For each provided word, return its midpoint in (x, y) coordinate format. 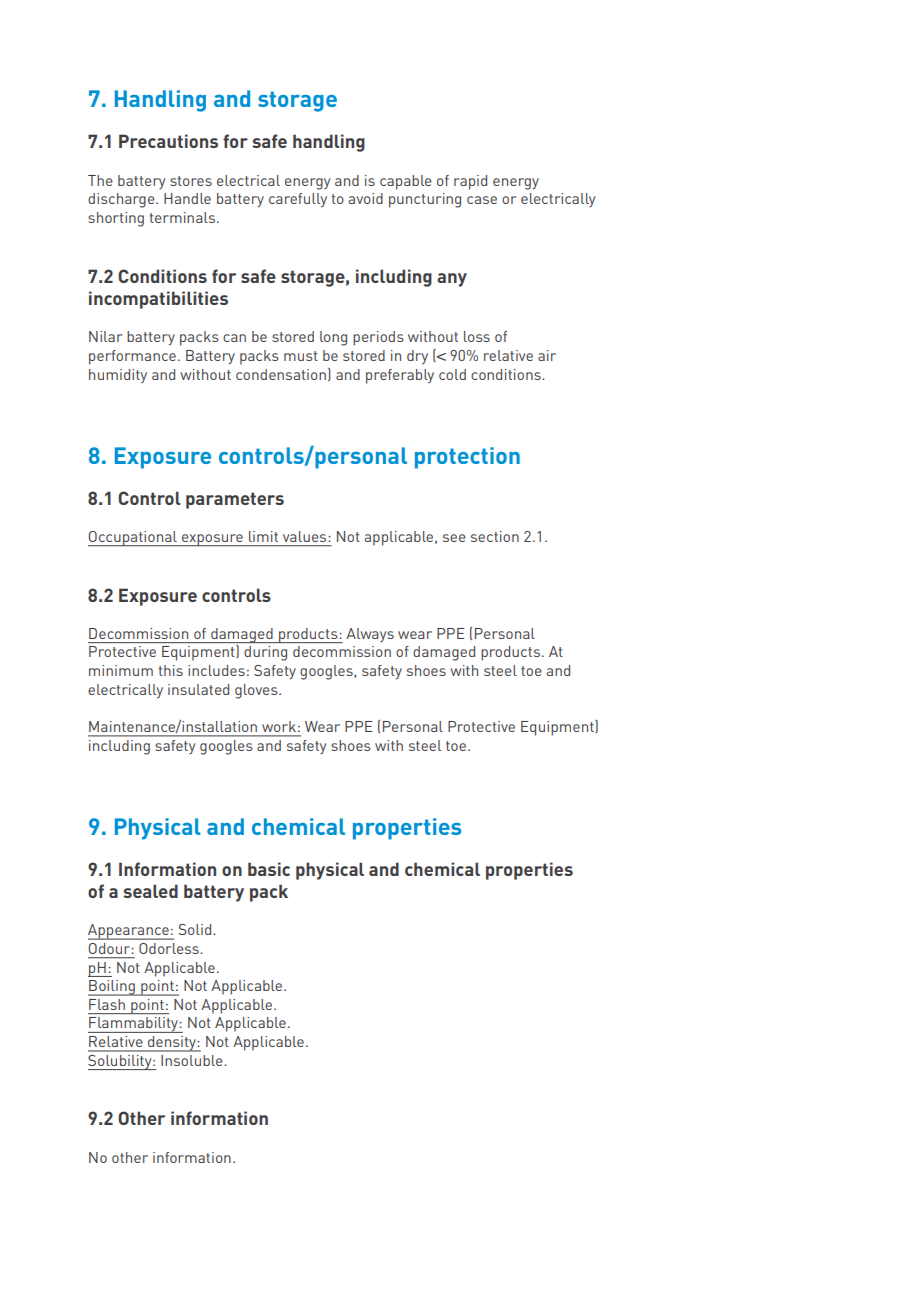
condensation (281, 374)
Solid (196, 929)
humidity (118, 376)
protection (467, 458)
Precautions (168, 141)
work (279, 726)
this (170, 670)
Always (370, 635)
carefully (298, 200)
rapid (470, 182)
